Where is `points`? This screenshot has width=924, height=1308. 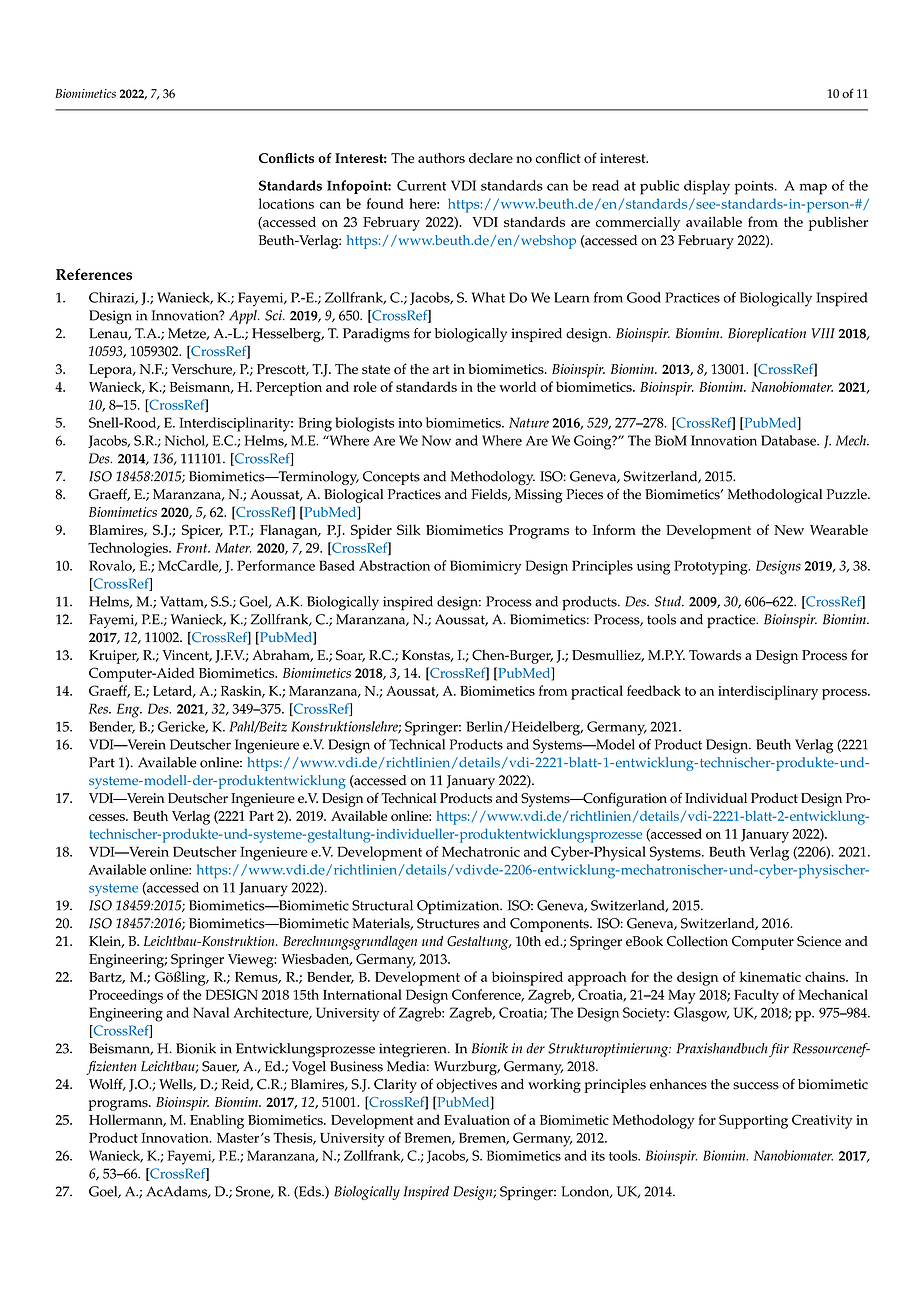
points is located at coordinates (755, 188).
